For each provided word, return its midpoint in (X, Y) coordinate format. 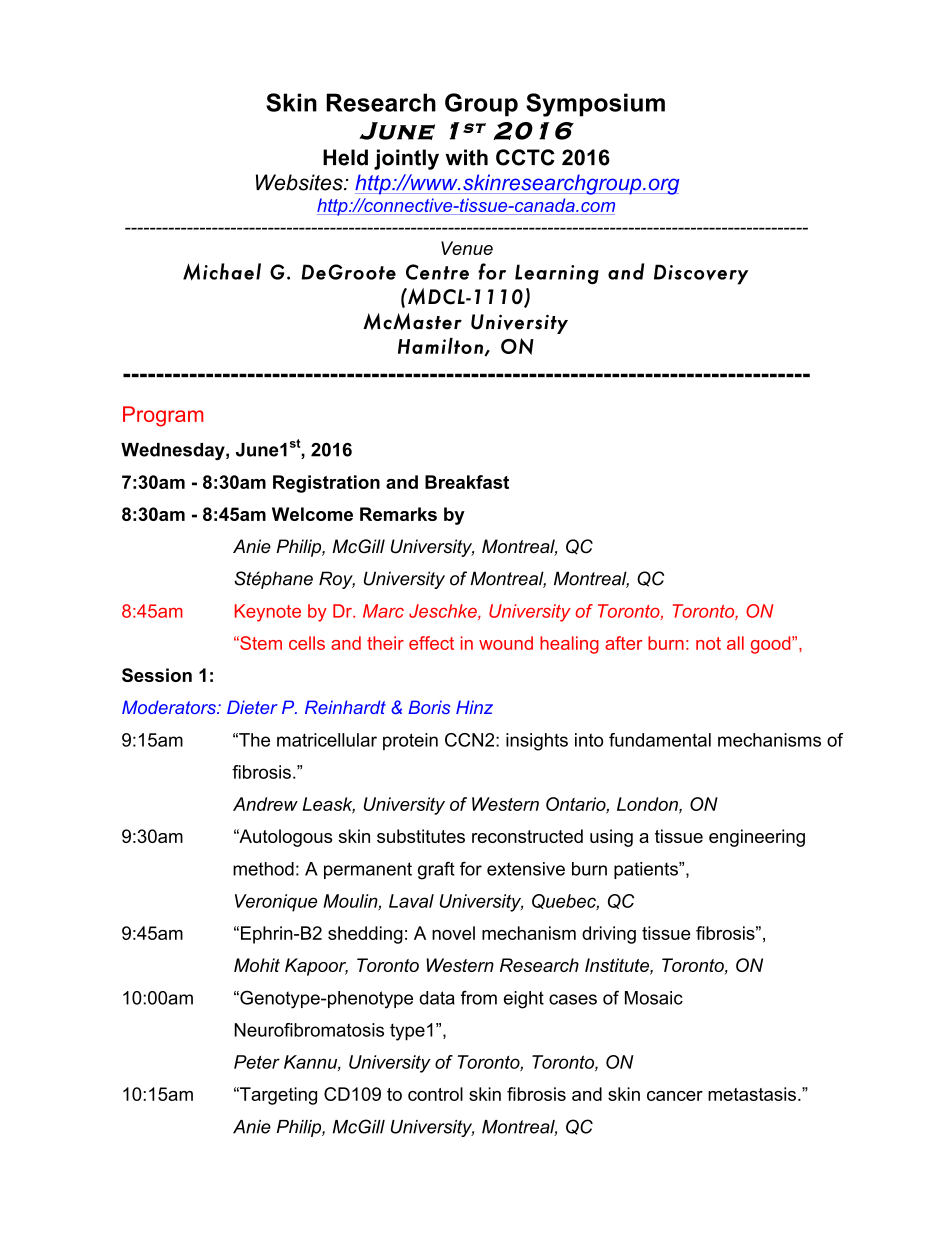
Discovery (701, 274)
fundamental (660, 740)
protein (410, 741)
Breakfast (467, 482)
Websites (300, 182)
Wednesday (174, 451)
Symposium (595, 105)
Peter (257, 1062)
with (466, 157)
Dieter (252, 707)
